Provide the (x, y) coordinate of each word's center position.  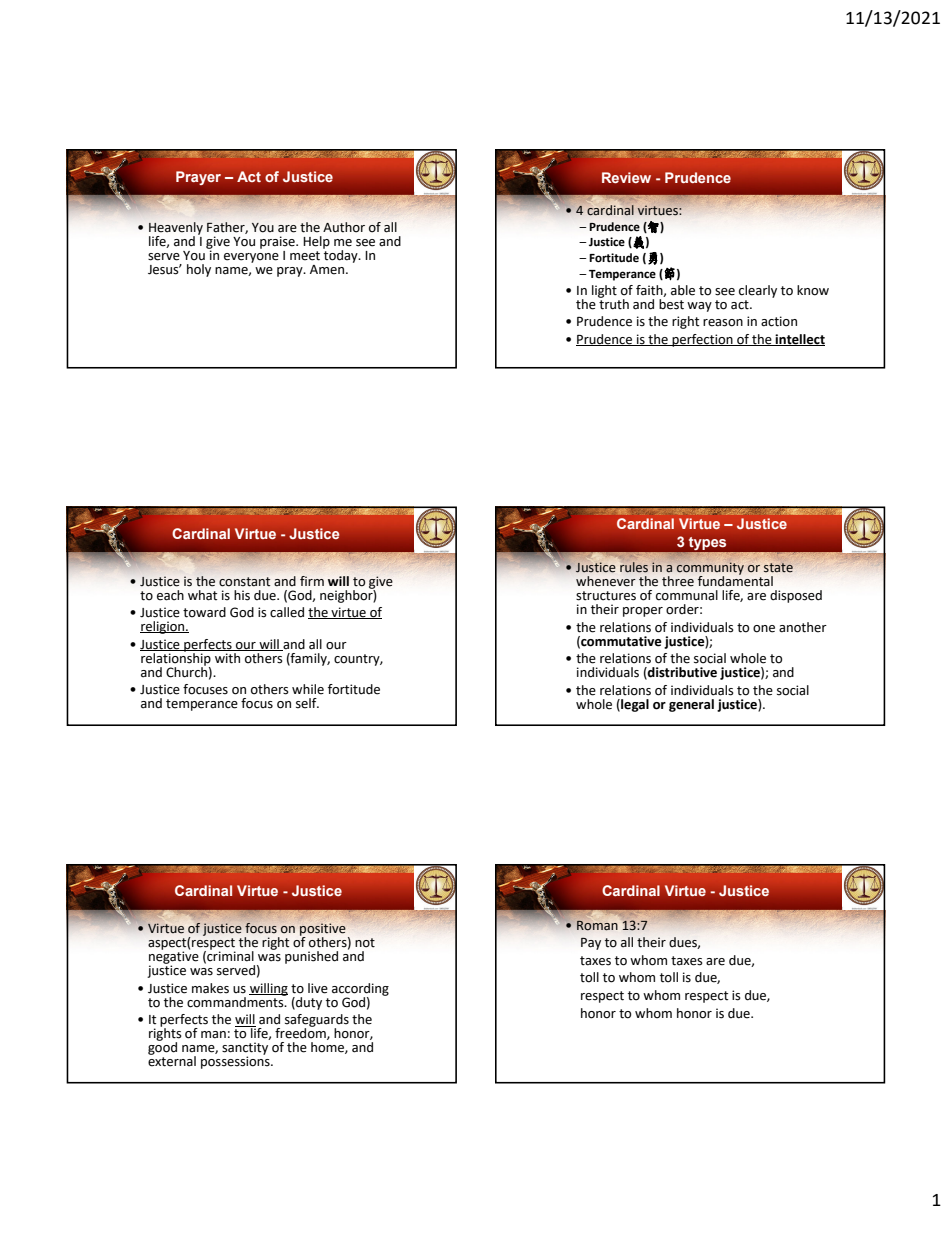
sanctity (245, 1049)
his (242, 595)
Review (626, 177)
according (360, 990)
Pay (591, 943)
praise (278, 242)
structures (606, 596)
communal (687, 595)
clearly (758, 291)
